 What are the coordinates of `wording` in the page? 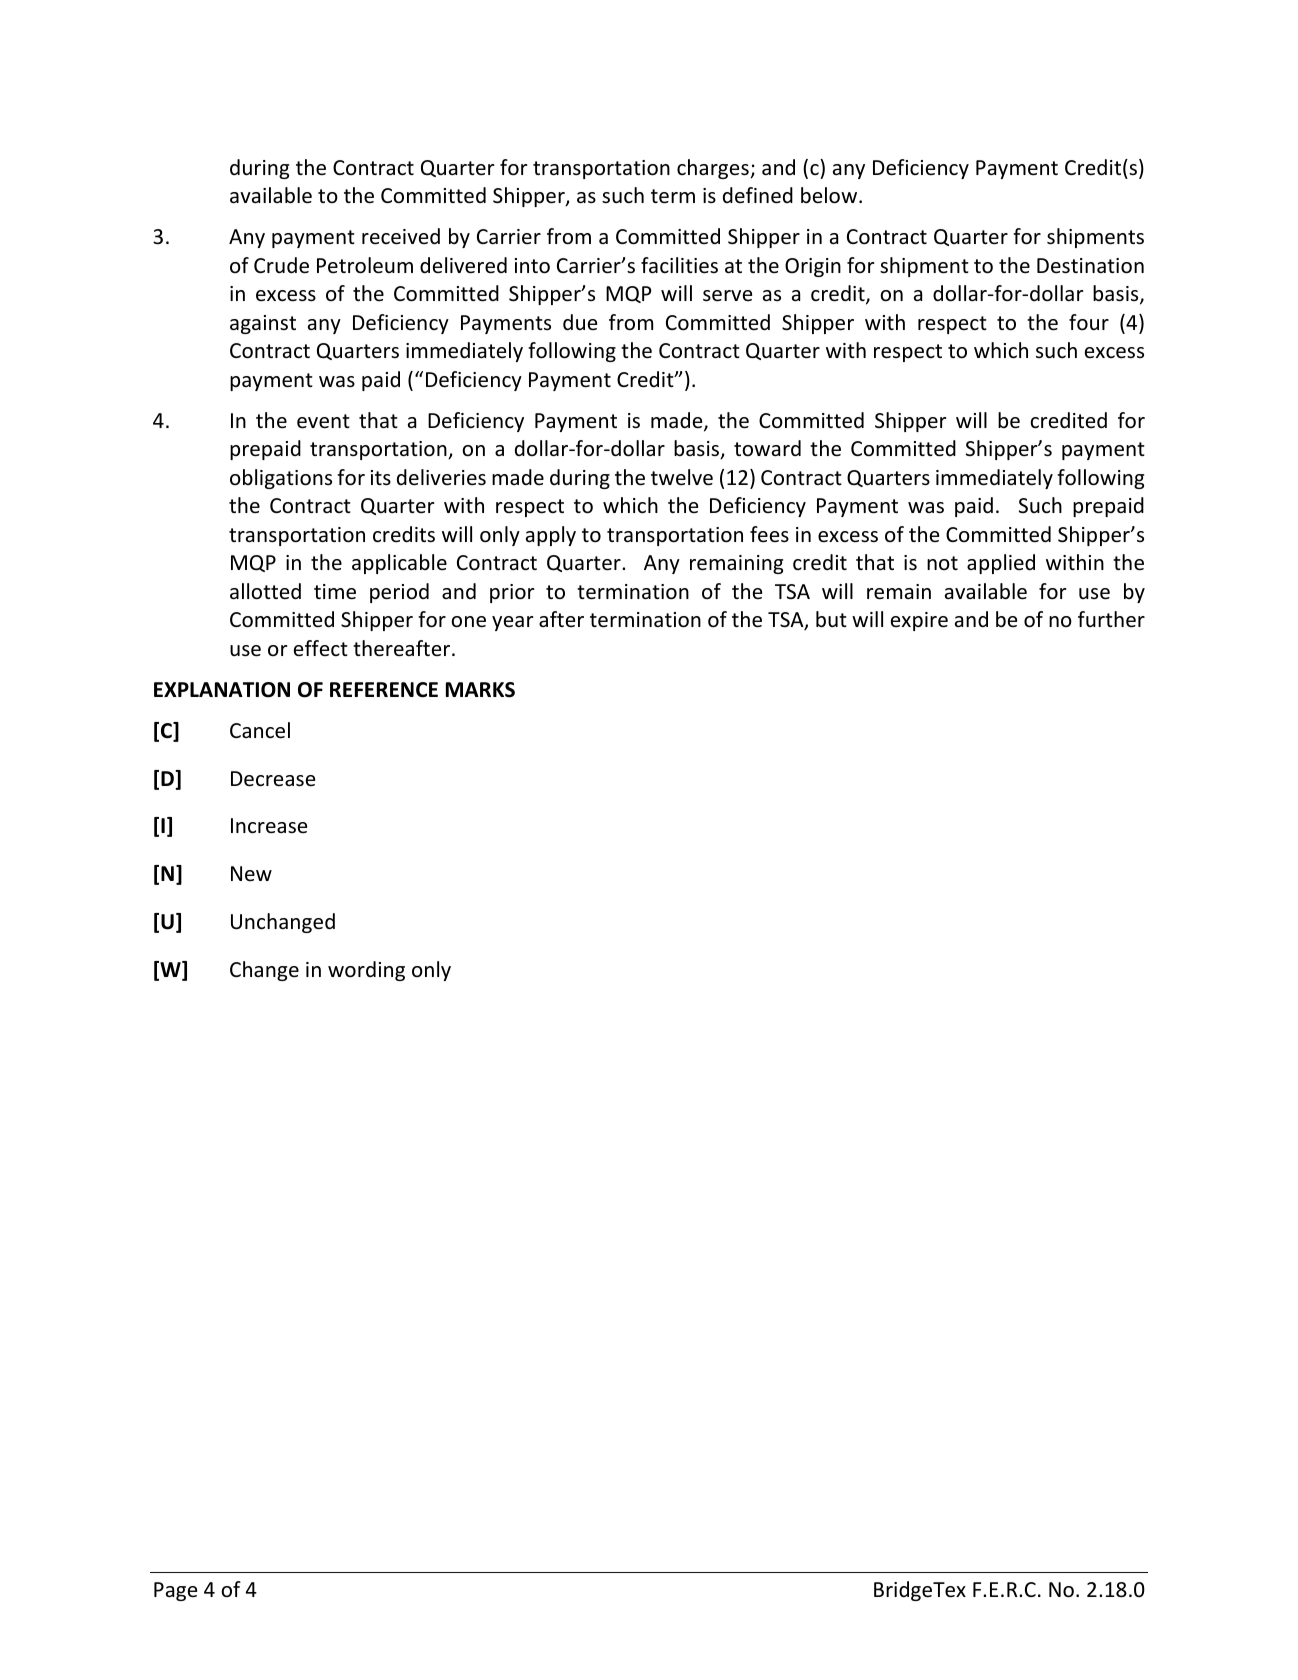 It's located at (366, 971).
